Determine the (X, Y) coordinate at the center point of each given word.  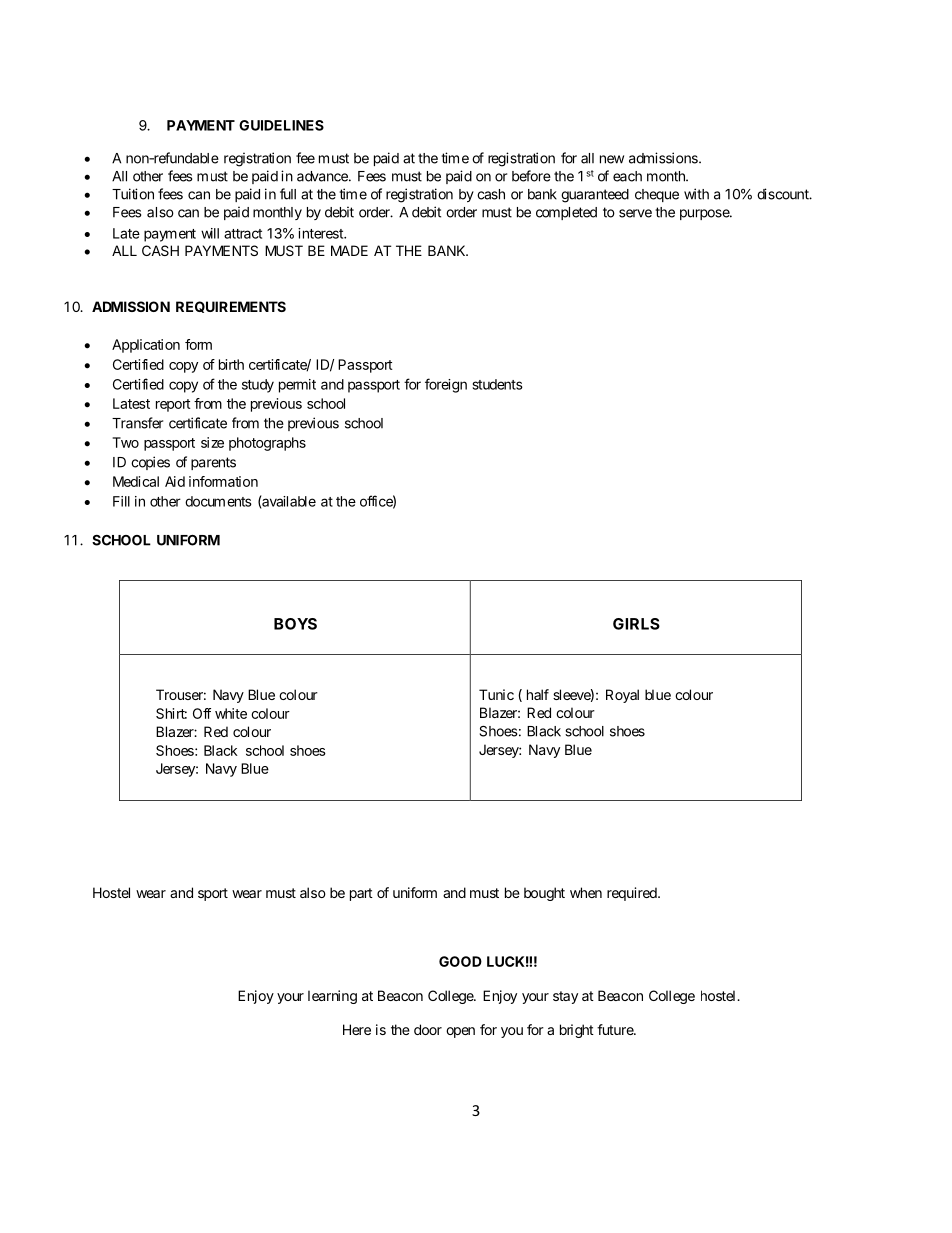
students (498, 384)
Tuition (133, 194)
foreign (446, 385)
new (612, 159)
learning (332, 997)
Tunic (496, 694)
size (212, 442)
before (531, 176)
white (231, 713)
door (428, 1029)
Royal (622, 696)
